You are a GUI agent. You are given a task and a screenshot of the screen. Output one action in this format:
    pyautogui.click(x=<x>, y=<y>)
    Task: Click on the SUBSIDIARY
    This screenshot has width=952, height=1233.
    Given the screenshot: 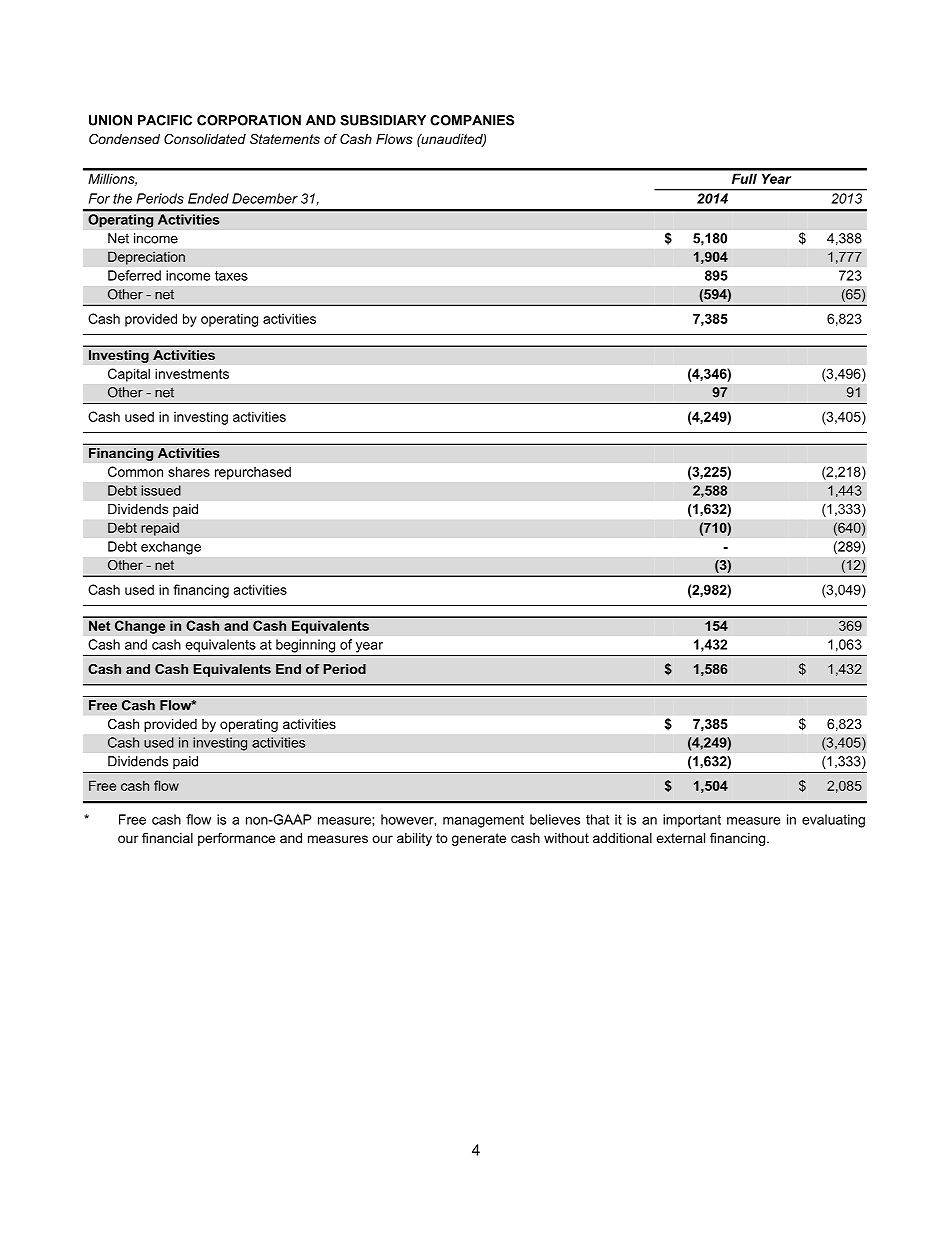 What is the action you would take?
    pyautogui.click(x=383, y=120)
